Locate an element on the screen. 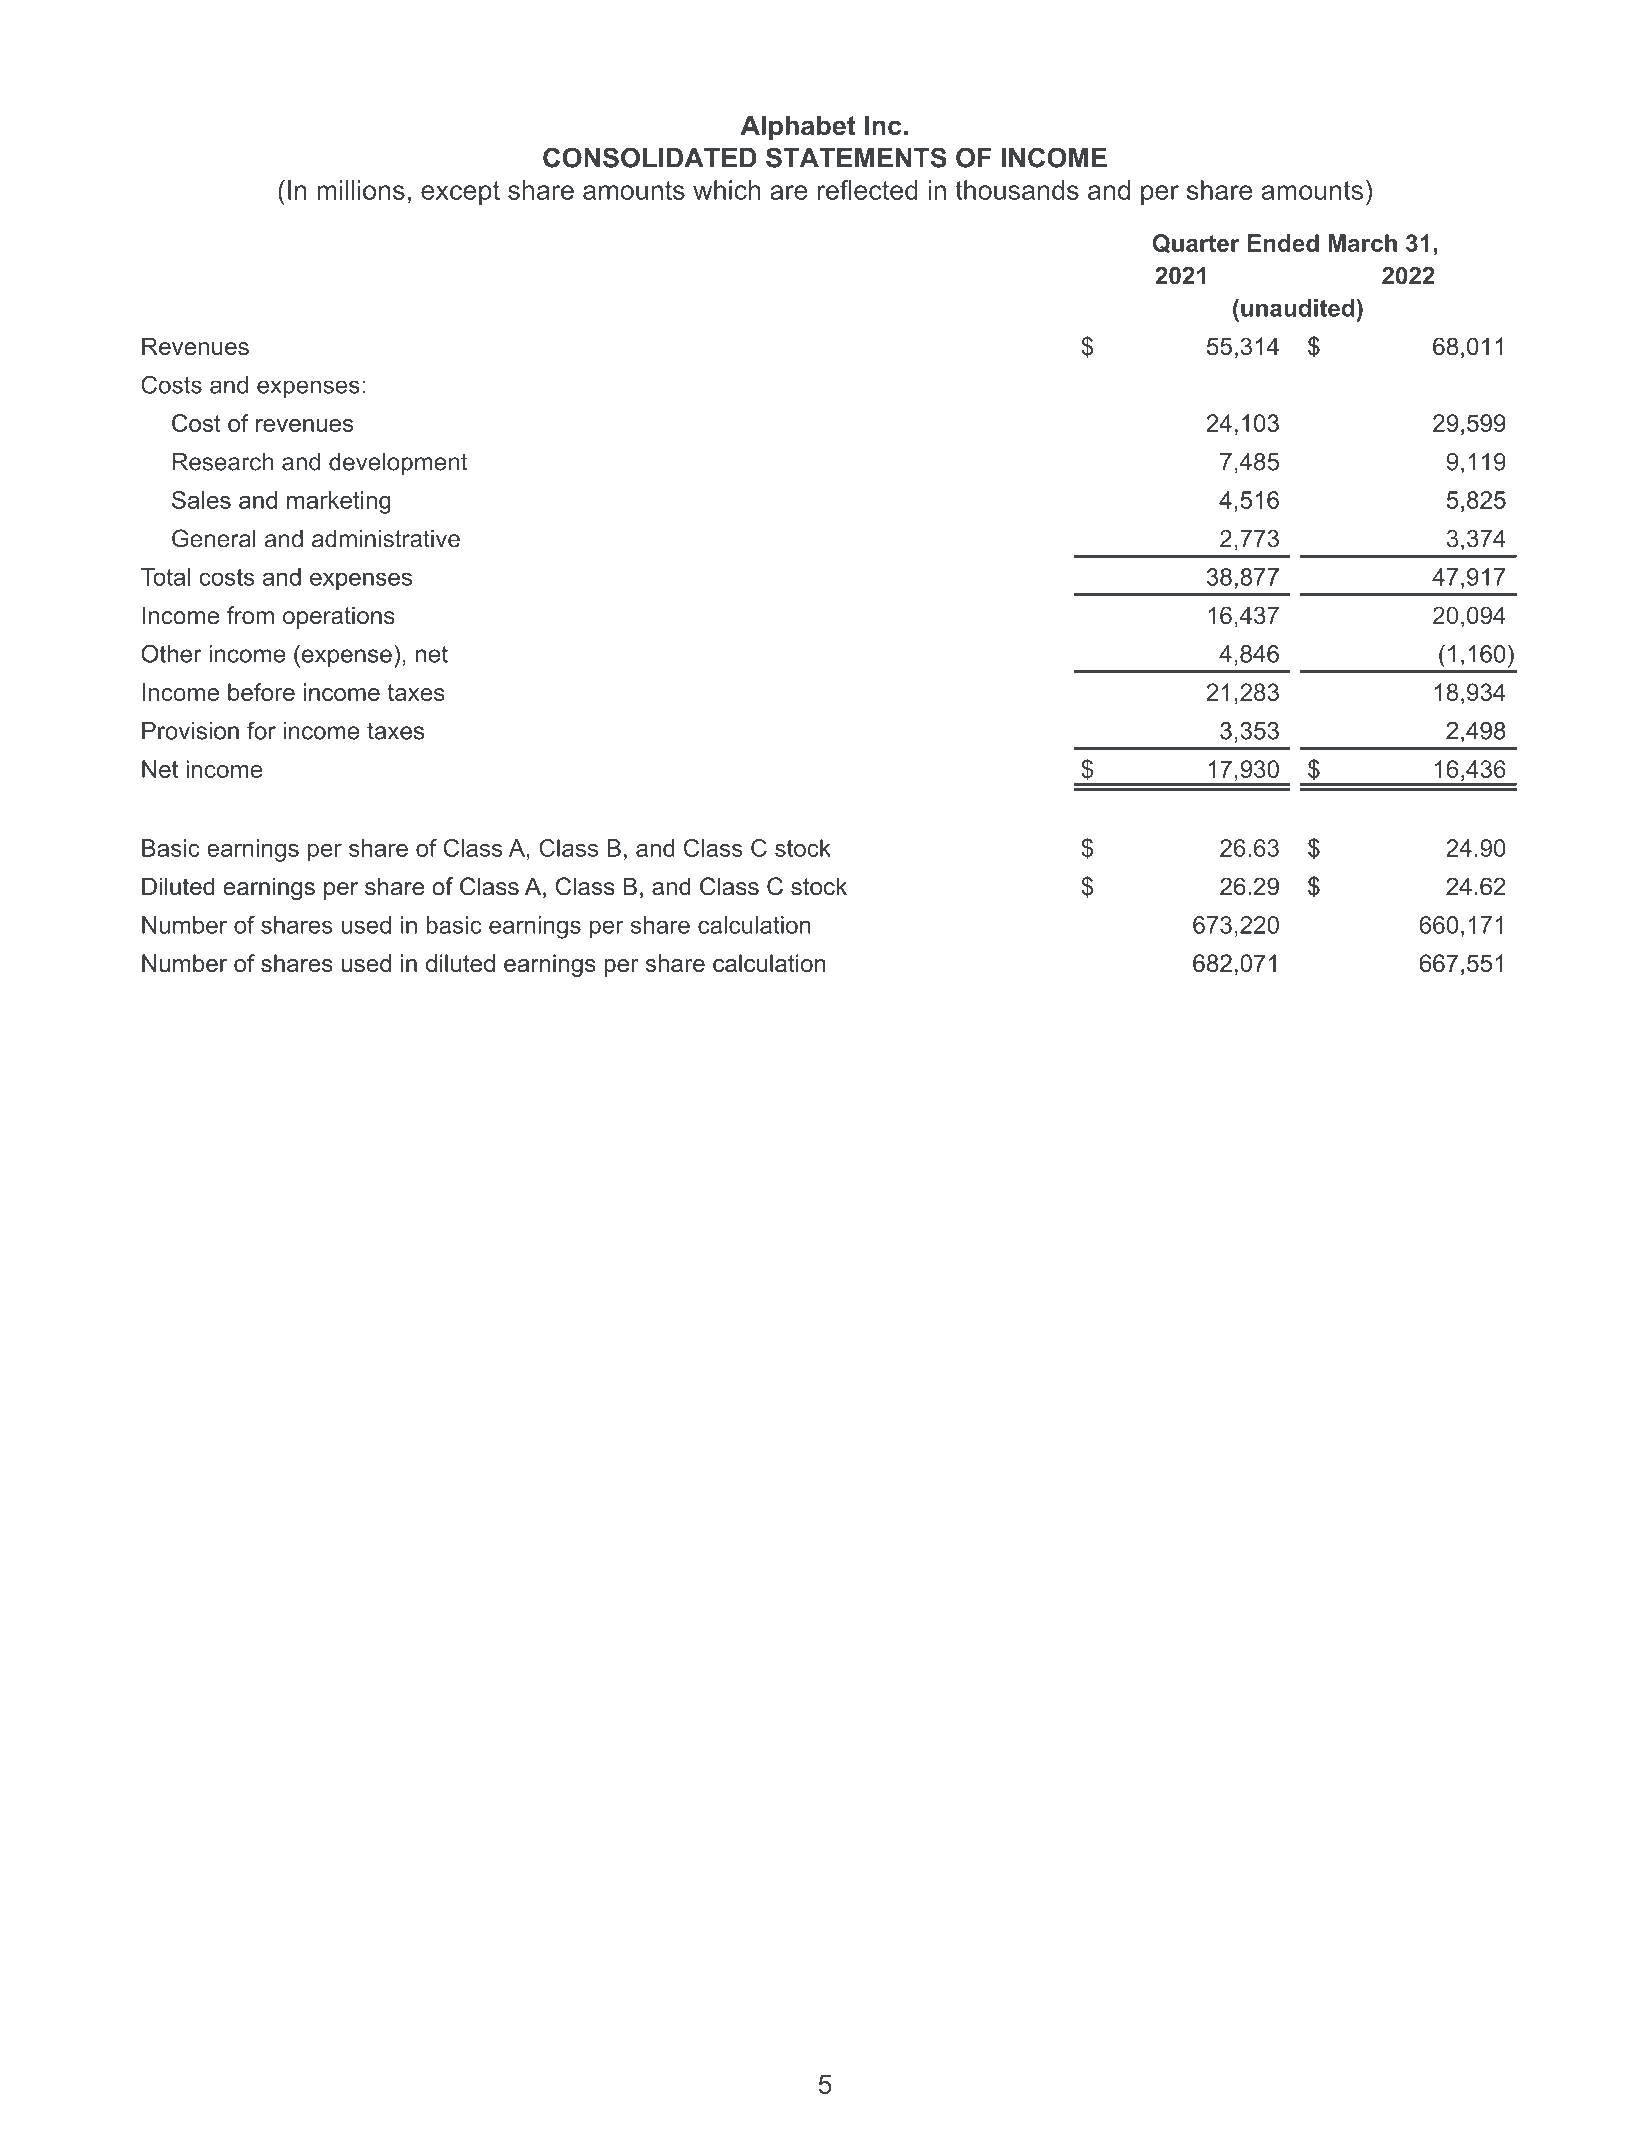  development is located at coordinates (398, 464).
